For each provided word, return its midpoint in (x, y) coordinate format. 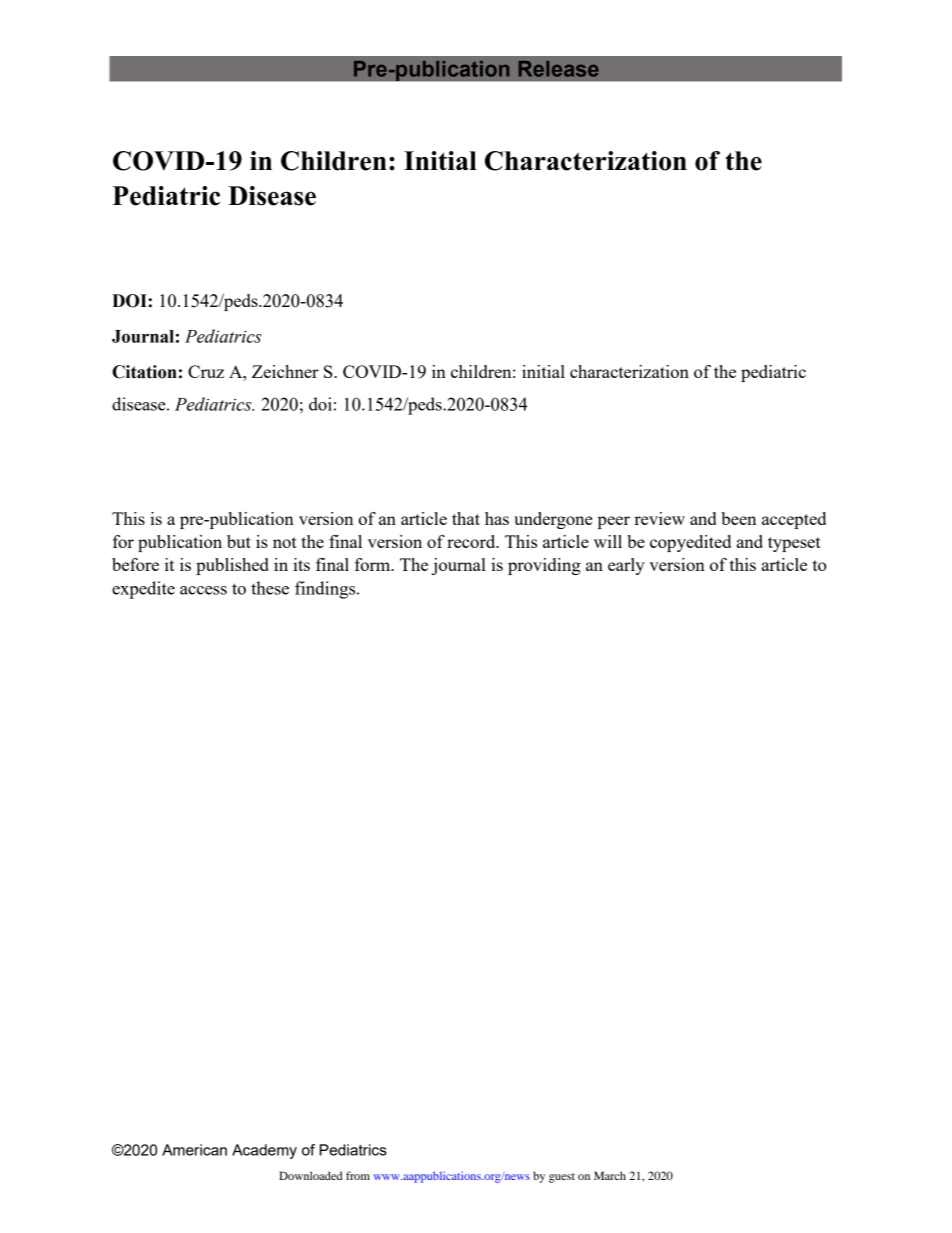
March (610, 1175)
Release (559, 69)
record (472, 541)
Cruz (206, 371)
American (194, 1150)
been (738, 518)
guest (562, 1178)
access (203, 590)
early (626, 566)
